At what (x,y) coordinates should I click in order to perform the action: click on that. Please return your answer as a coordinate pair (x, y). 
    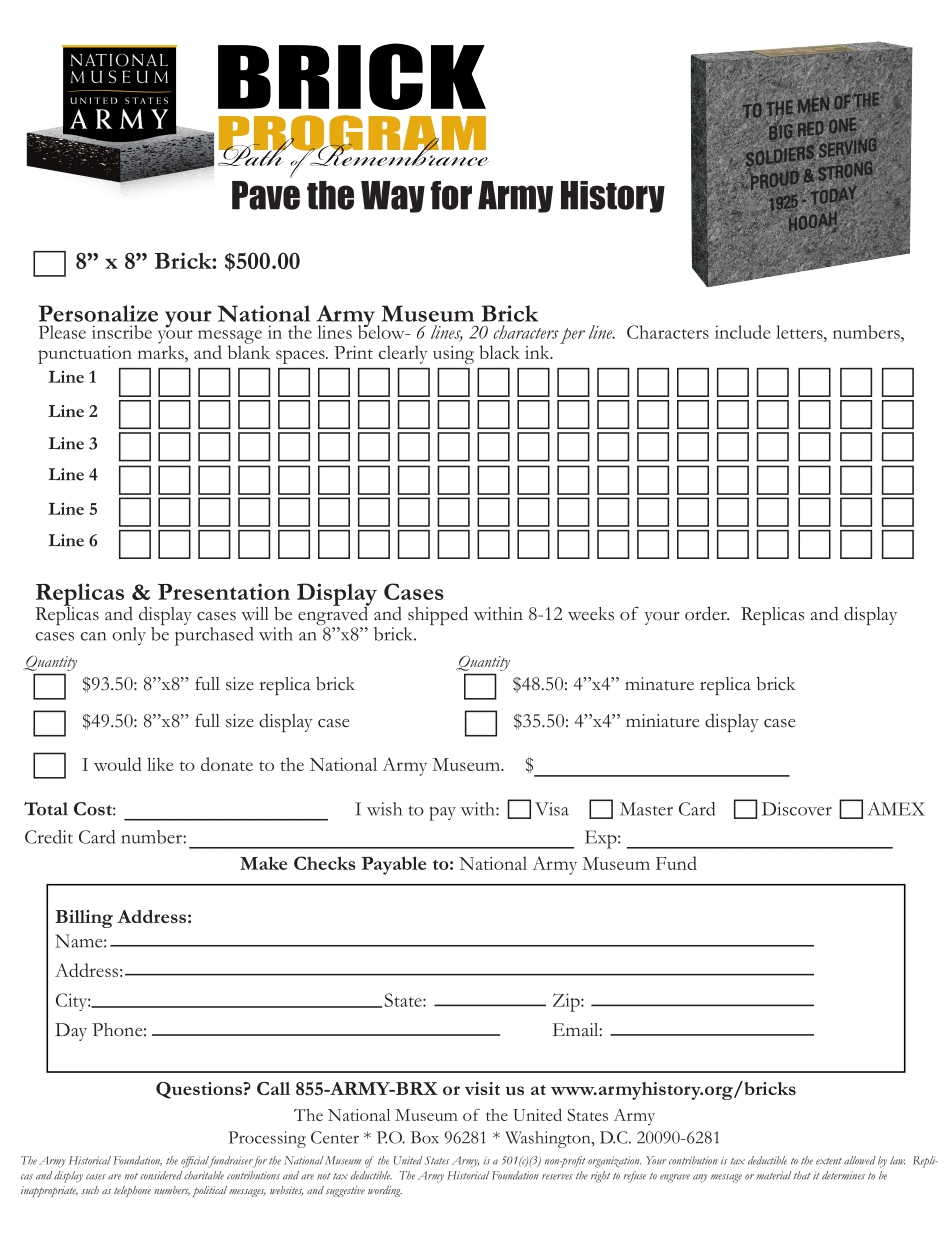
    Looking at the image, I should click on (801, 1175).
